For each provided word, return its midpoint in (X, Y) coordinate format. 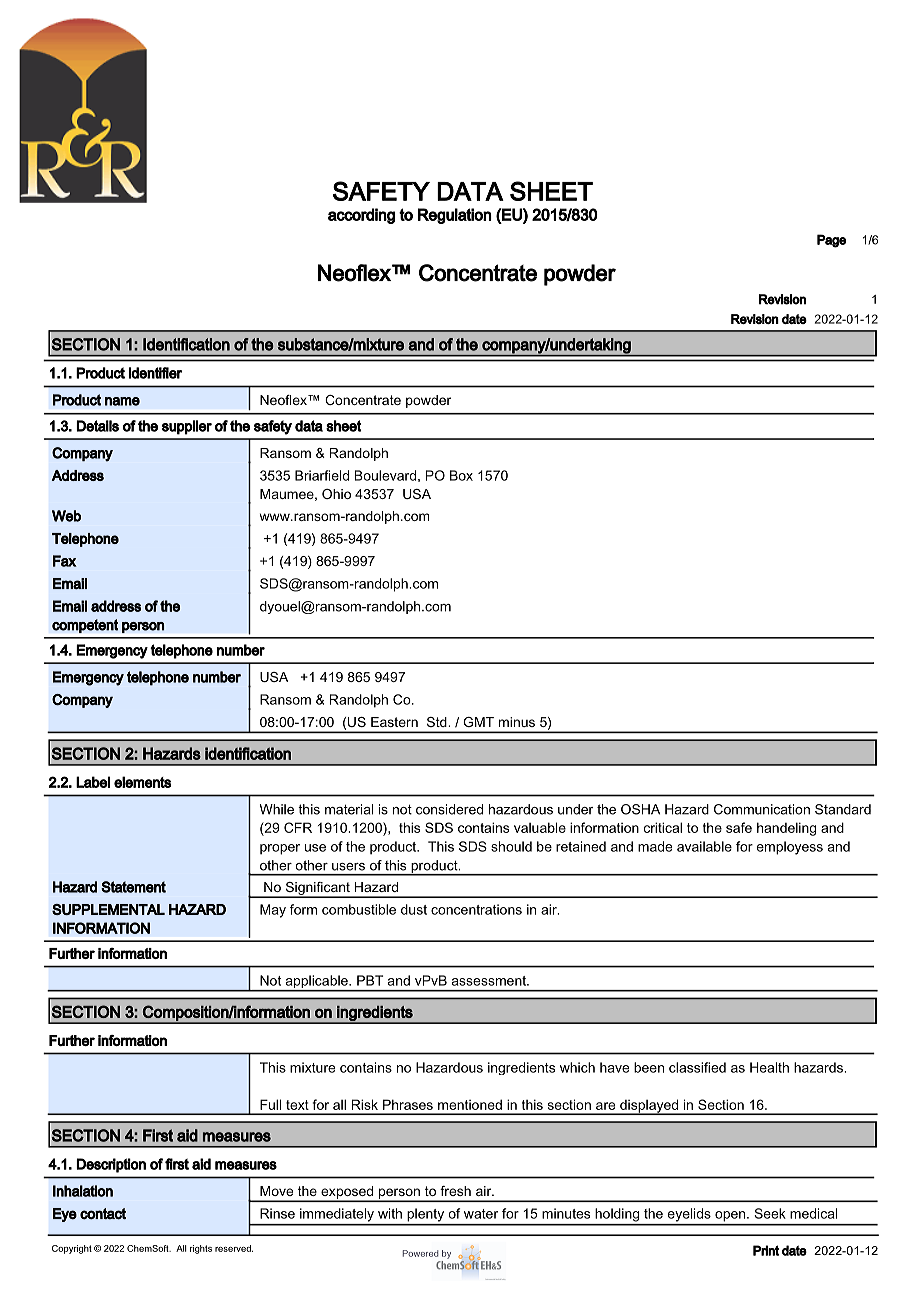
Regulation (455, 216)
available (704, 846)
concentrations (476, 909)
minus (517, 722)
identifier (155, 373)
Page (831, 241)
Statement (133, 887)
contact (103, 1214)
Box (461, 475)
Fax (65, 561)
